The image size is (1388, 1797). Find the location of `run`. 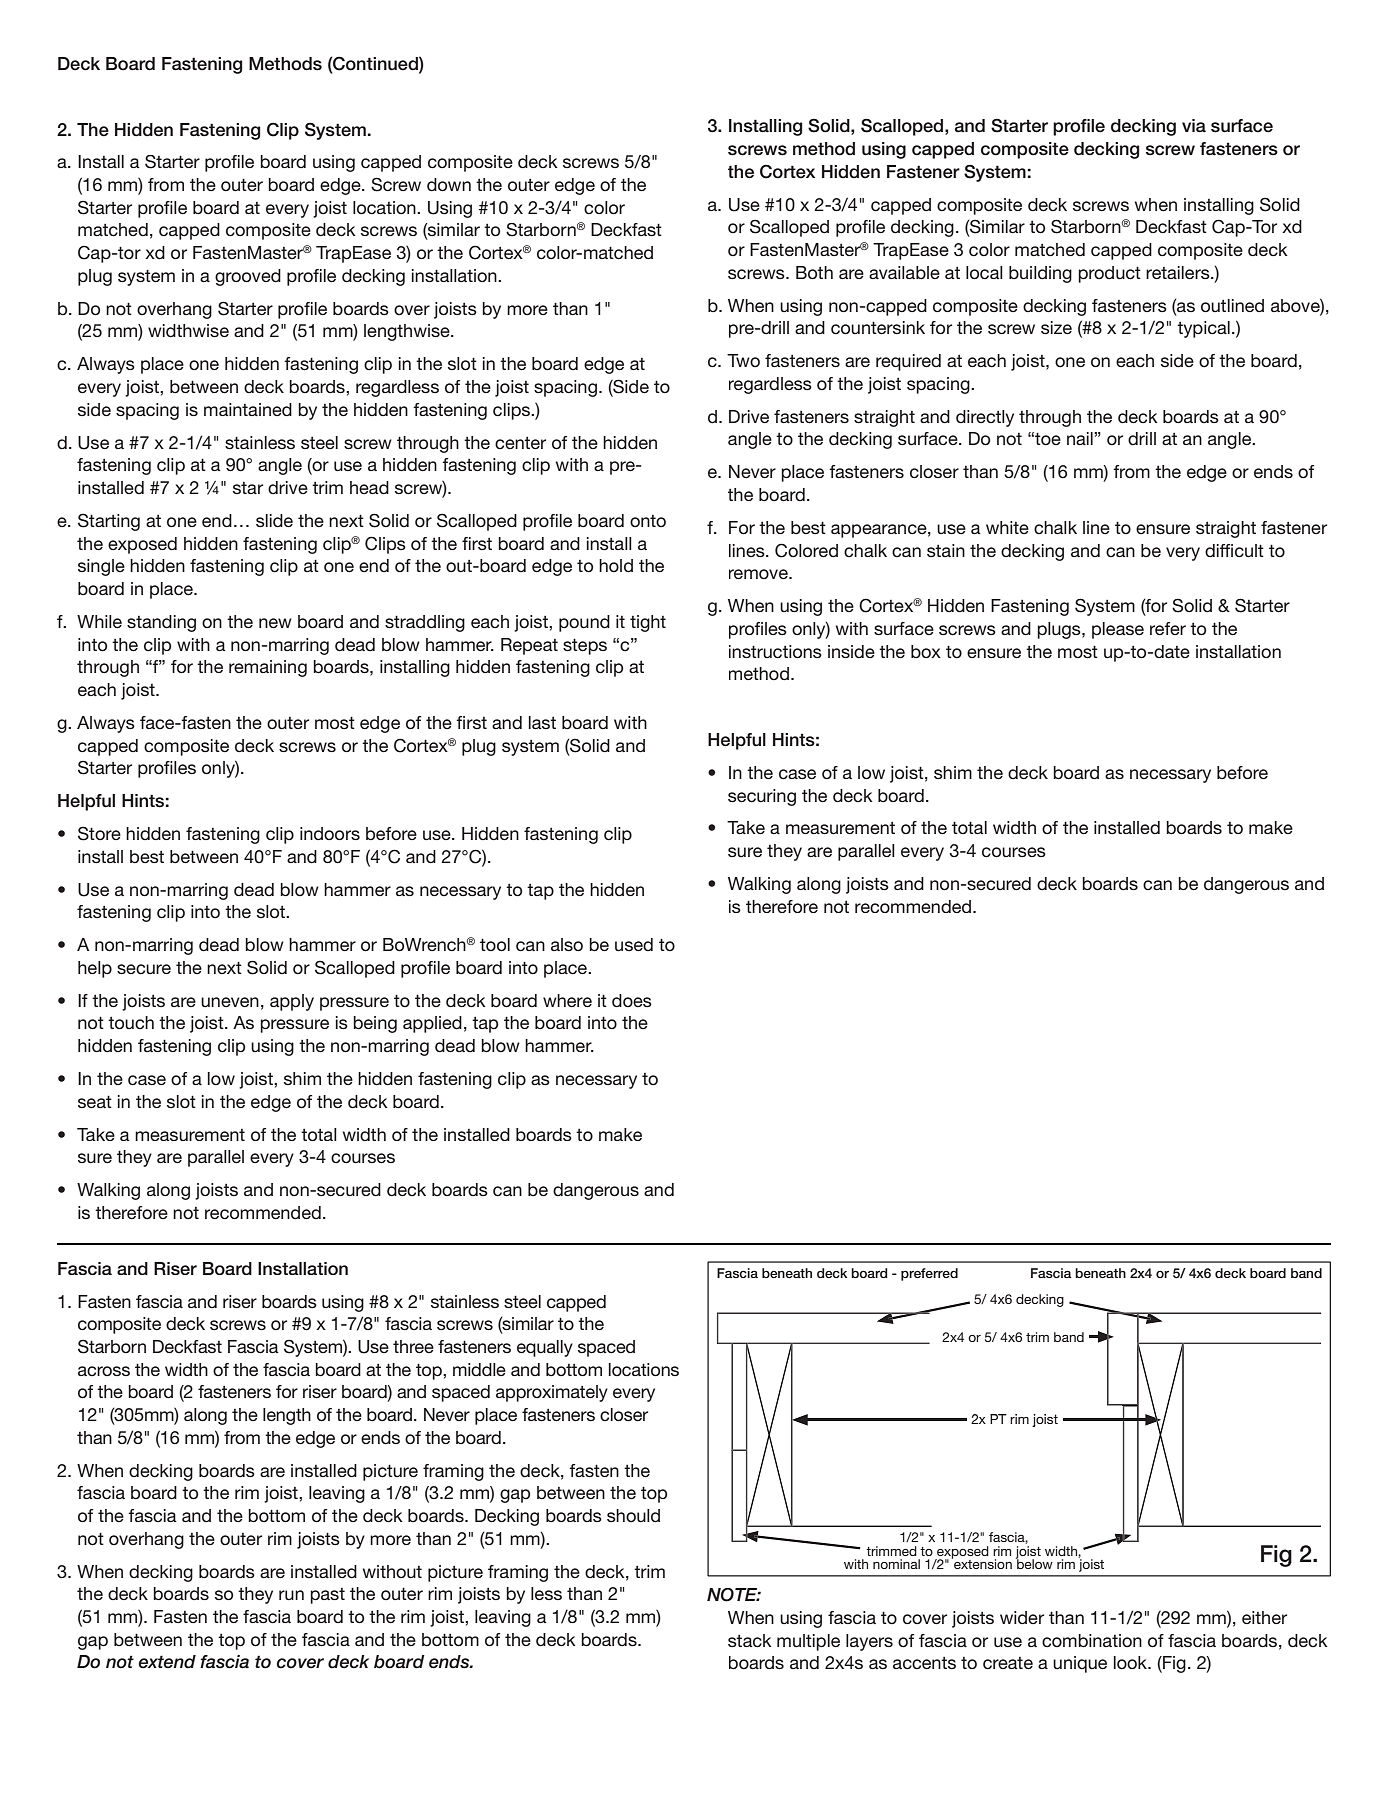

run is located at coordinates (291, 1595).
